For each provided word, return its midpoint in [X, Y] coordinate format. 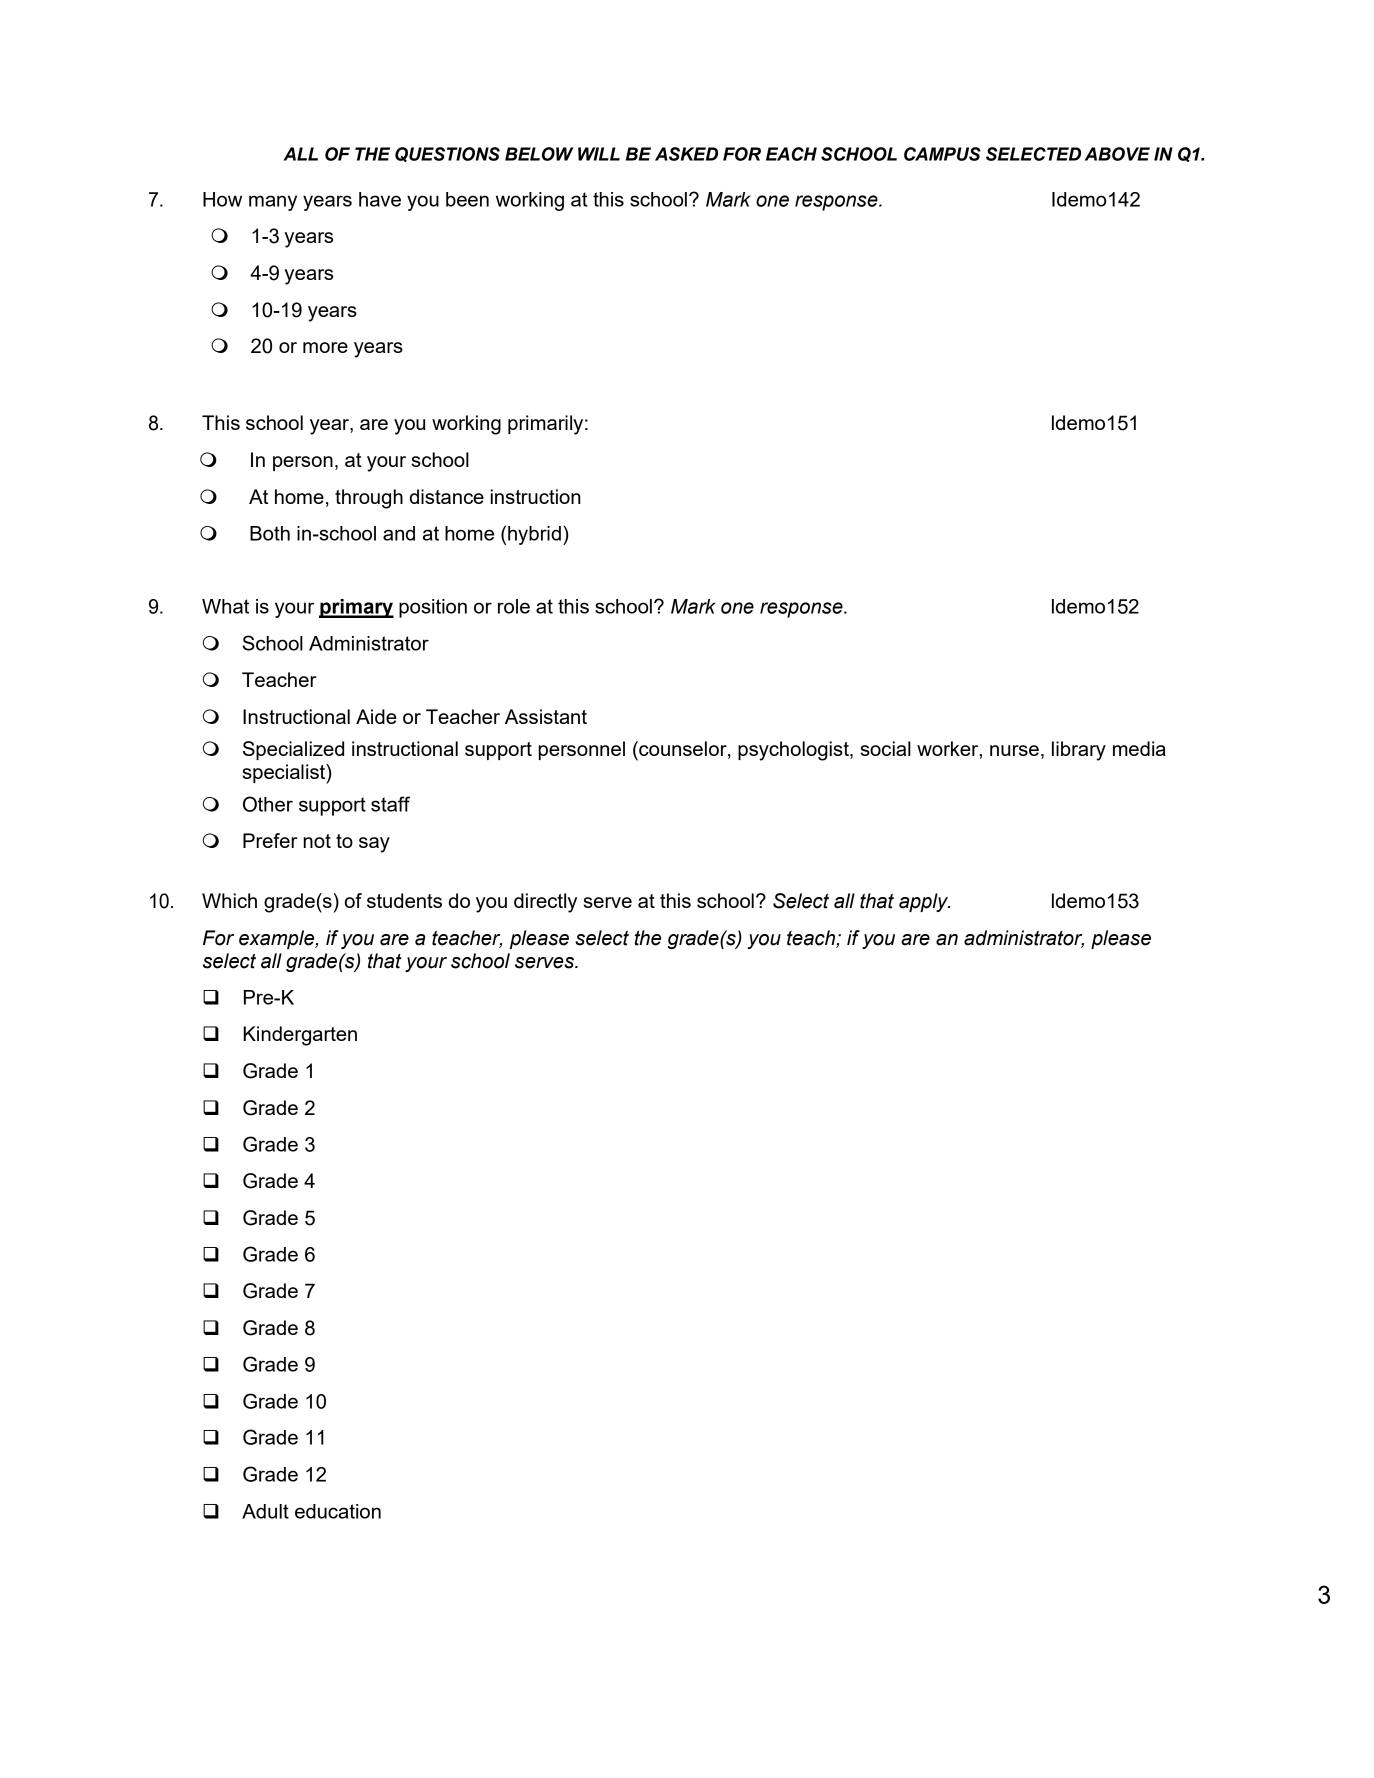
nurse [1014, 750]
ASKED [686, 154]
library [1079, 751]
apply [924, 902]
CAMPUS [942, 154]
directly [545, 903]
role [514, 606]
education [338, 1511]
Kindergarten [300, 1036]
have [380, 199]
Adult [265, 1511]
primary [356, 608]
